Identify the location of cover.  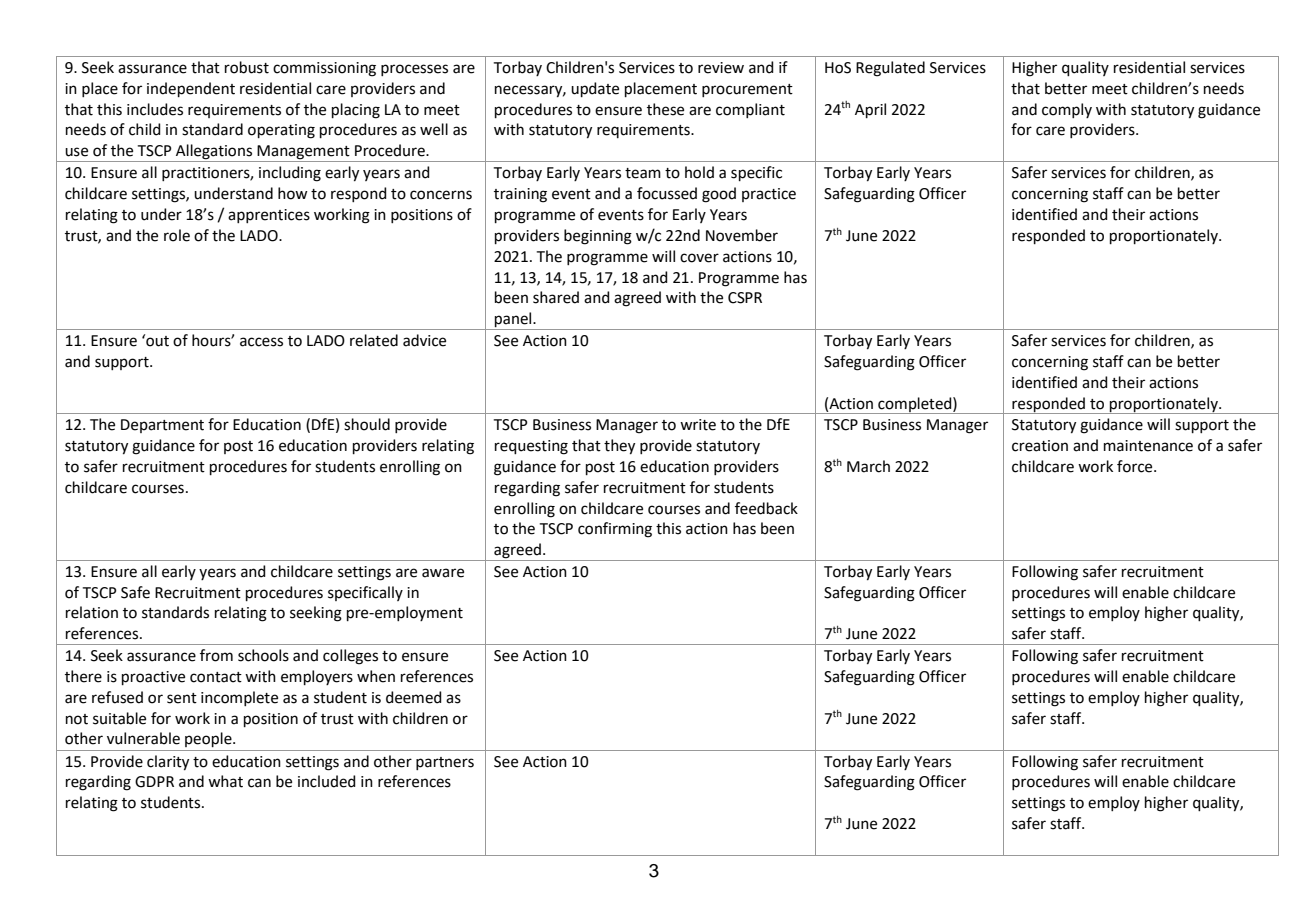
(699, 258).
